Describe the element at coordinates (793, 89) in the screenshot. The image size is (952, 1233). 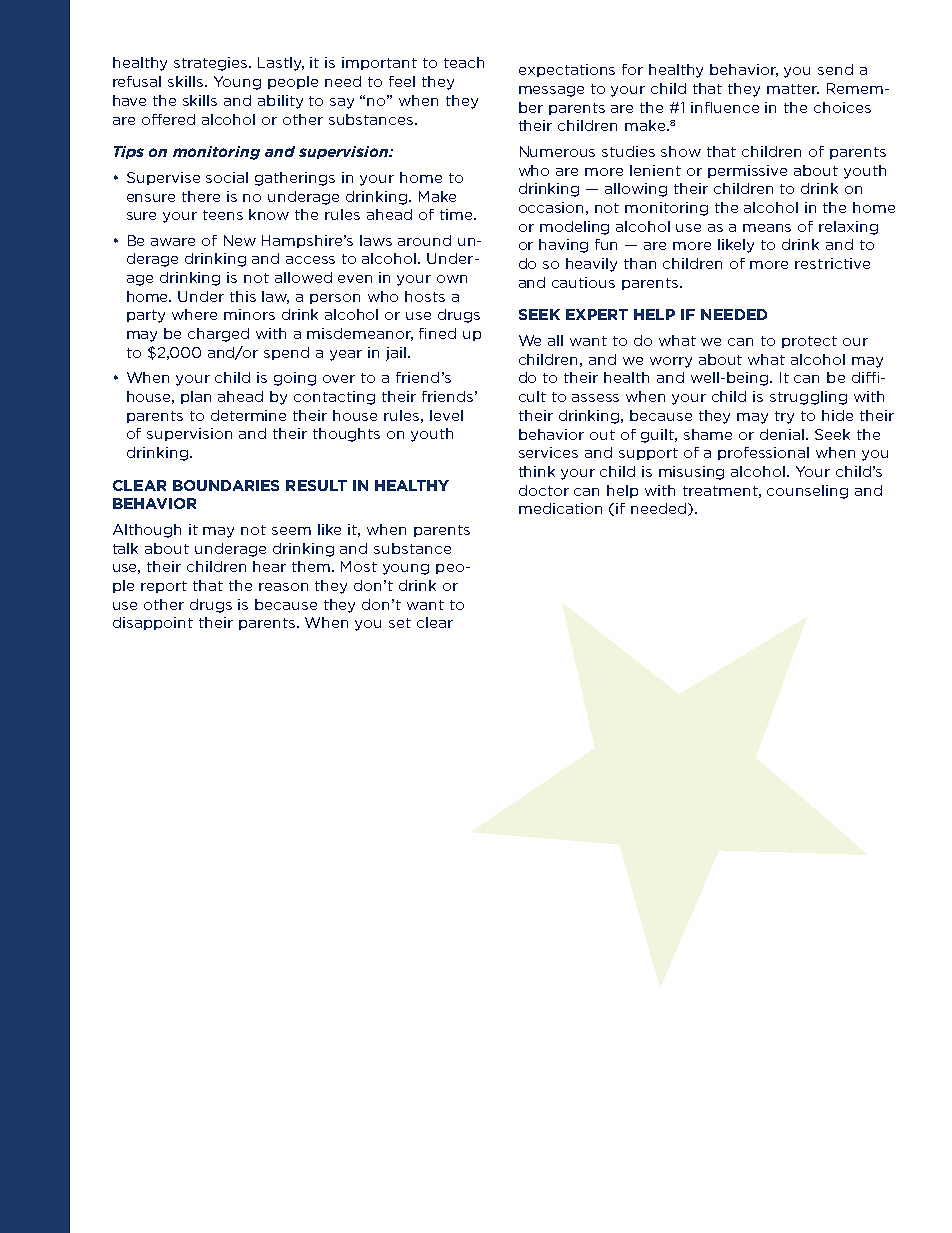
I see `matter` at that location.
